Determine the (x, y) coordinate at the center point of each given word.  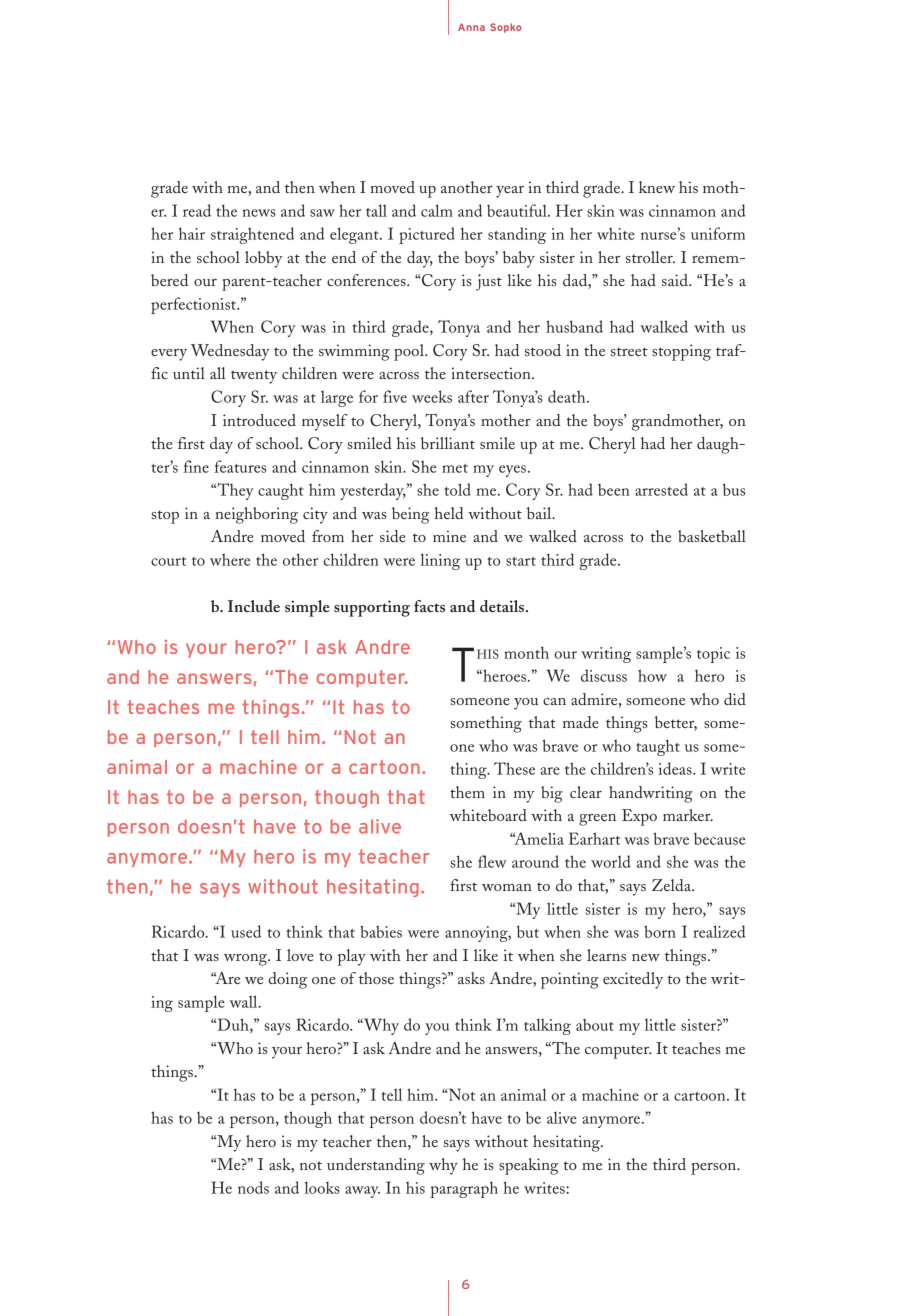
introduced (259, 420)
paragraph (464, 1189)
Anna (471, 27)
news (259, 213)
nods (253, 1187)
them (467, 792)
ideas (676, 768)
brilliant (448, 443)
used (246, 931)
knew (657, 187)
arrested (661, 489)
